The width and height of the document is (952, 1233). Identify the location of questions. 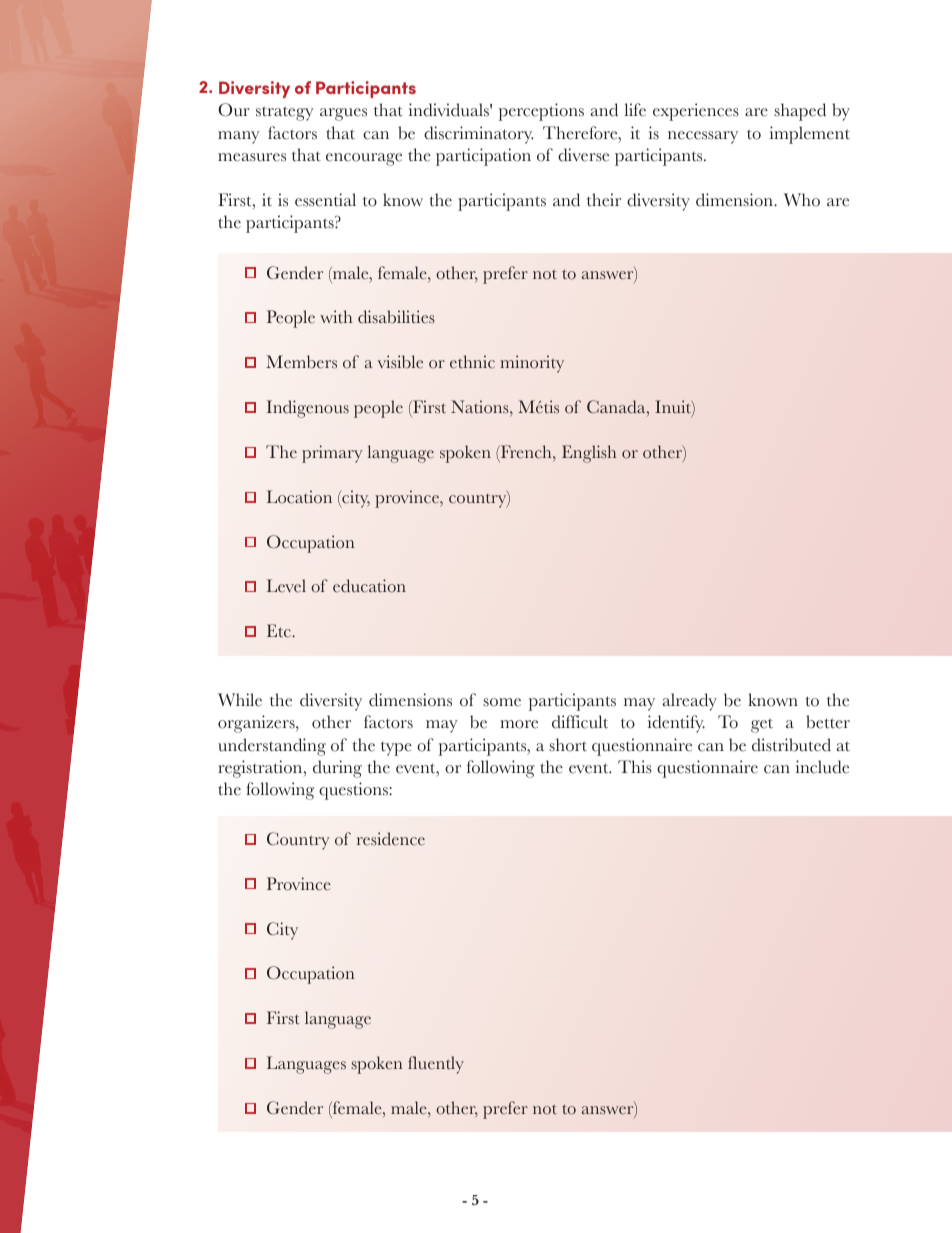
(354, 791).
